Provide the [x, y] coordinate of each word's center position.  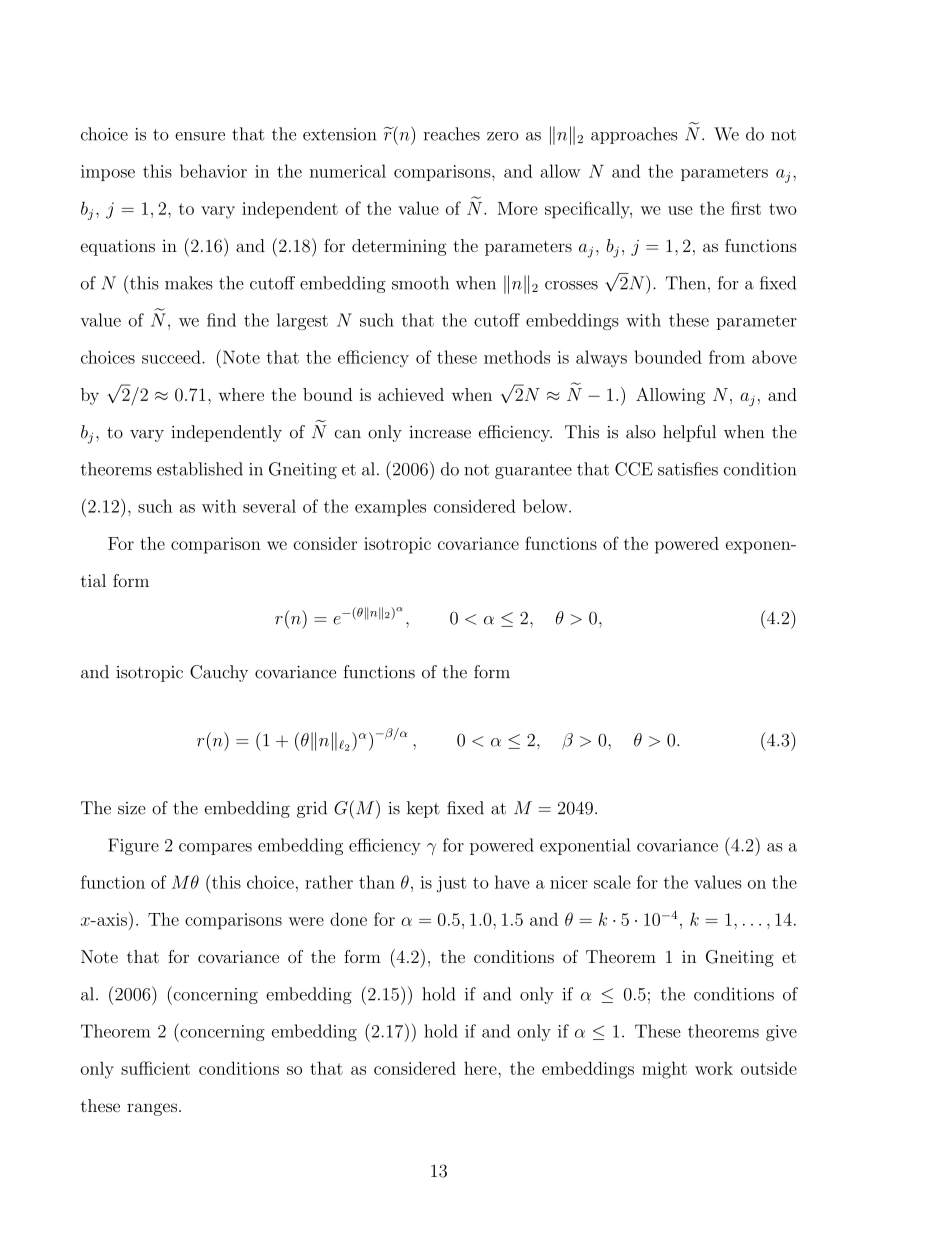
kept [423, 809]
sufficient [155, 1068]
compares [215, 849]
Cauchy [219, 673]
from [727, 357]
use [680, 210]
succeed [172, 357]
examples [390, 507]
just [451, 884]
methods [517, 357]
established [200, 469]
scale [612, 882]
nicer [569, 882]
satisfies [688, 469]
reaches [451, 134]
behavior [213, 171]
